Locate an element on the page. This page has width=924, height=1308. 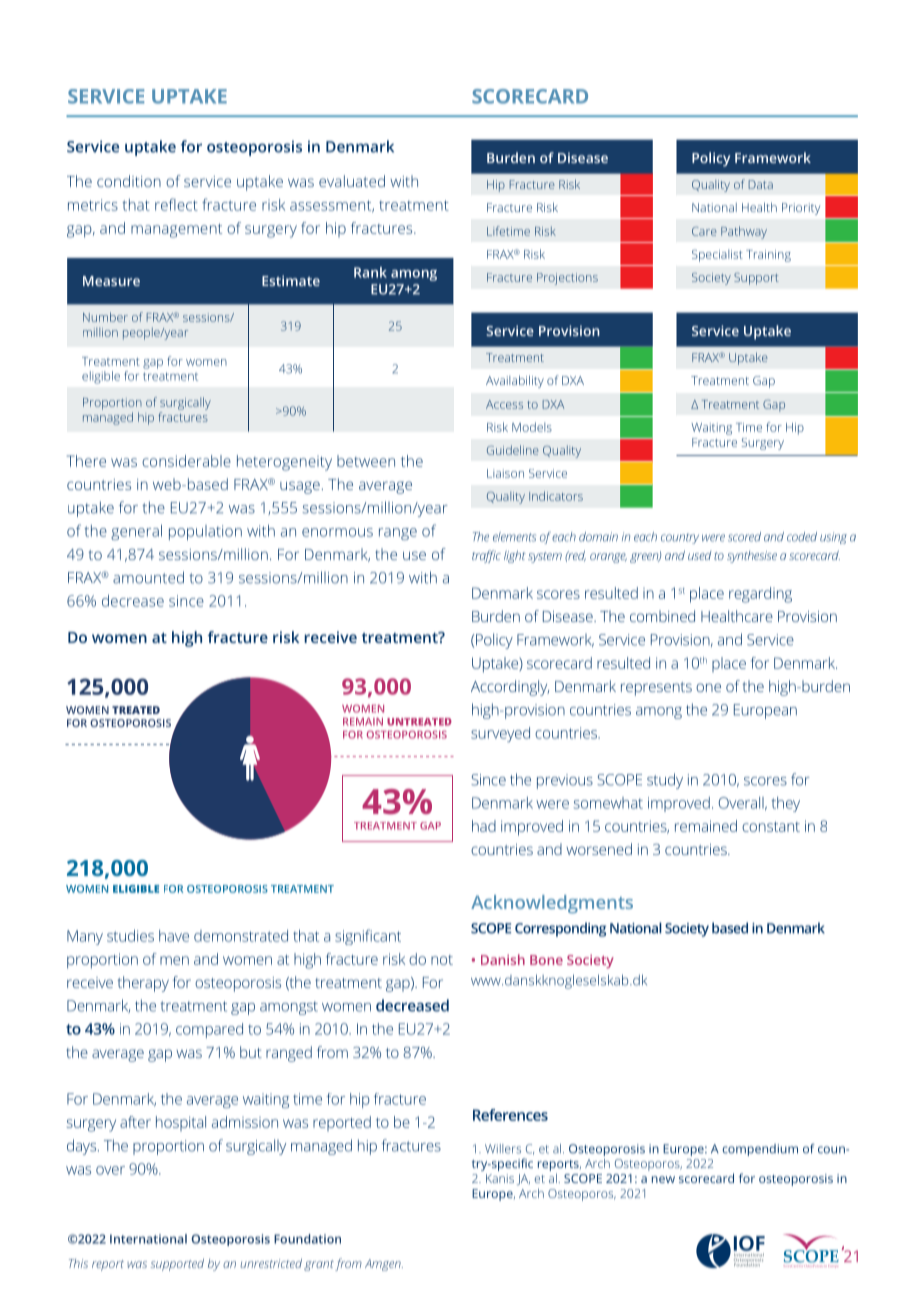
constant is located at coordinates (771, 827).
